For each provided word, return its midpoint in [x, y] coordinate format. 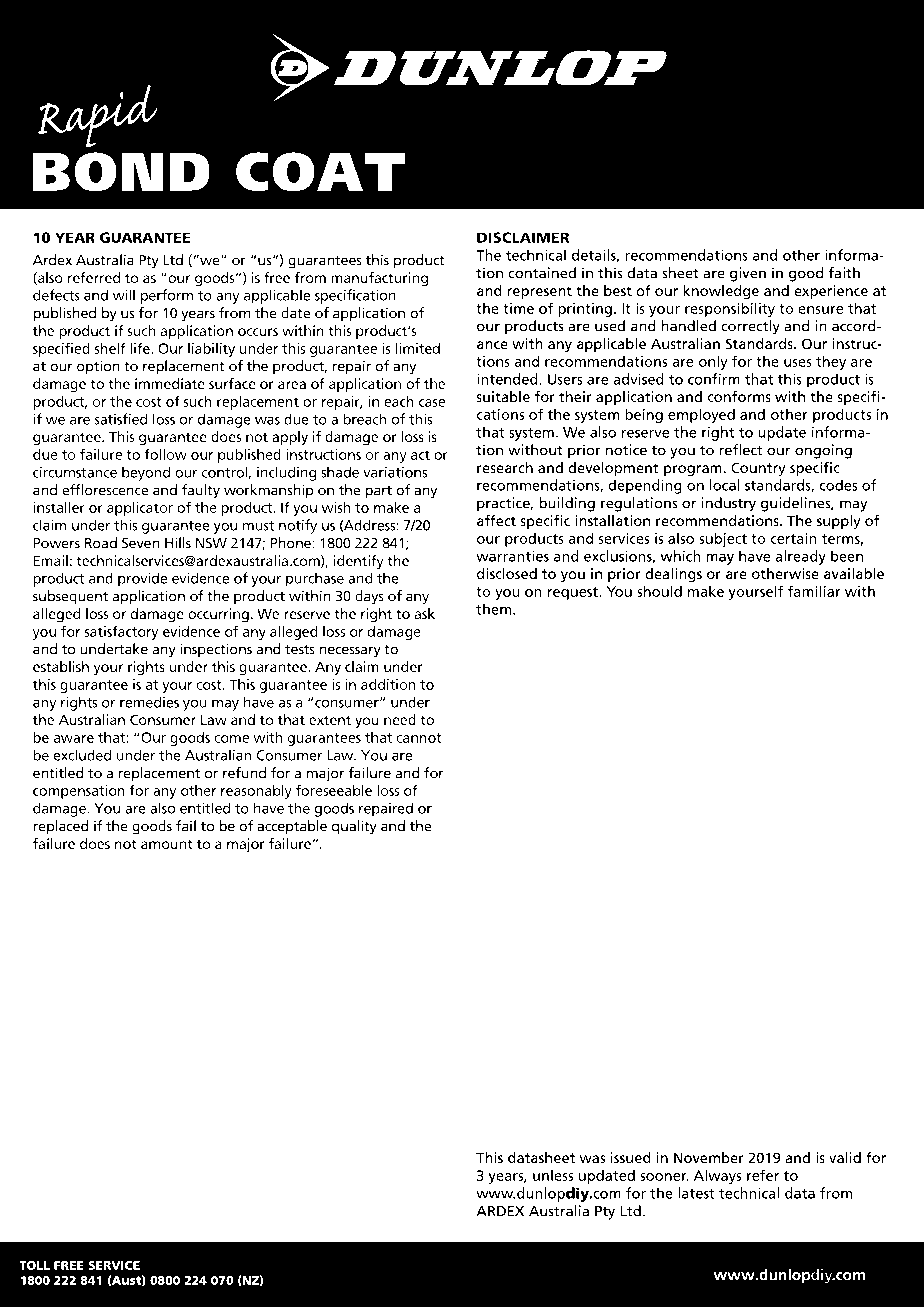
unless [553, 1175]
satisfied [121, 419]
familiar [814, 591]
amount [167, 844]
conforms [739, 396]
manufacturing [379, 279]
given [748, 274]
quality [354, 827]
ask [424, 613]
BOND [121, 172]
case [432, 403]
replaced [61, 827]
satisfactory [121, 632]
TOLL [35, 1265]
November [709, 1157]
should [659, 591]
